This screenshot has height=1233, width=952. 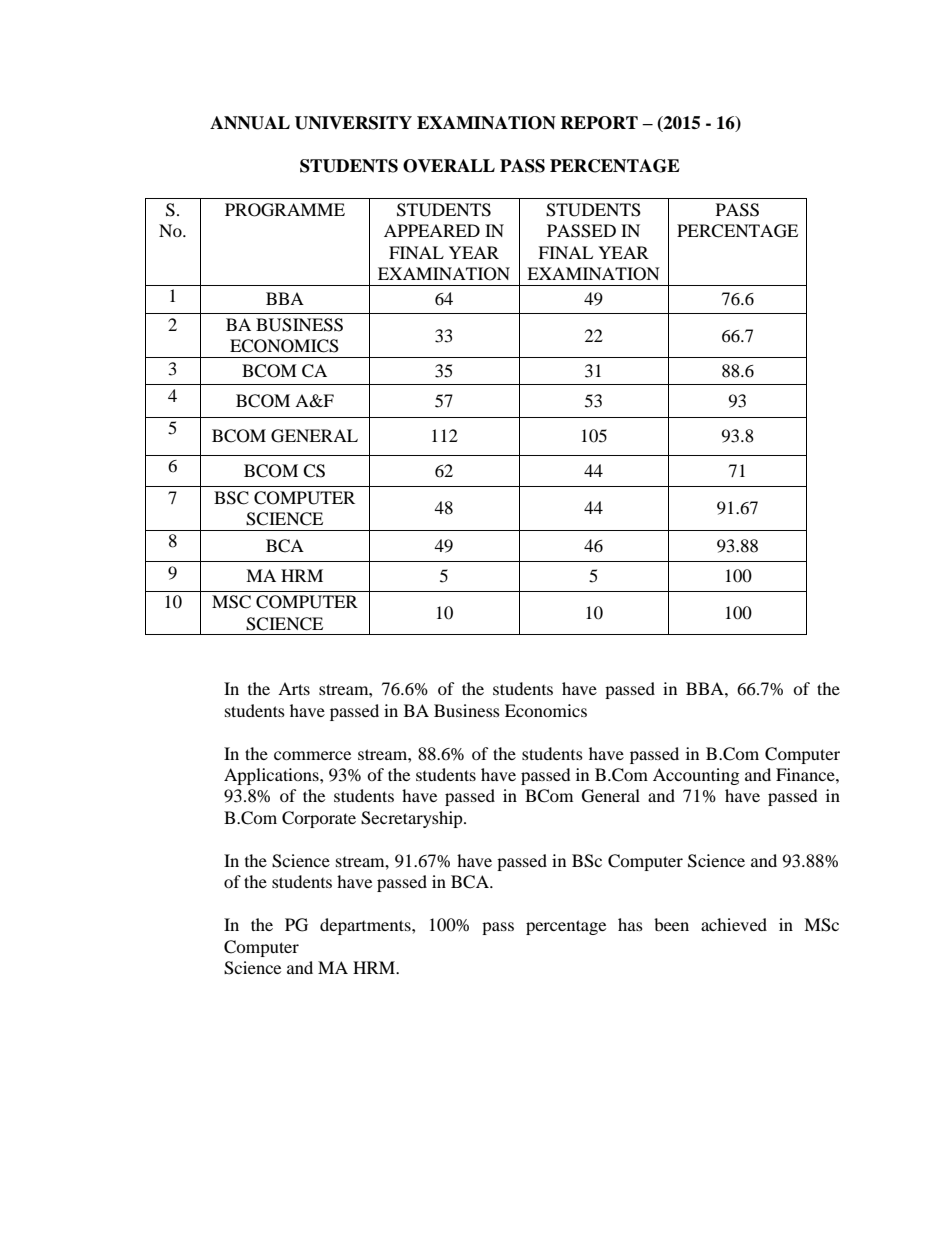 I want to click on APPEARED, so click(x=432, y=230).
